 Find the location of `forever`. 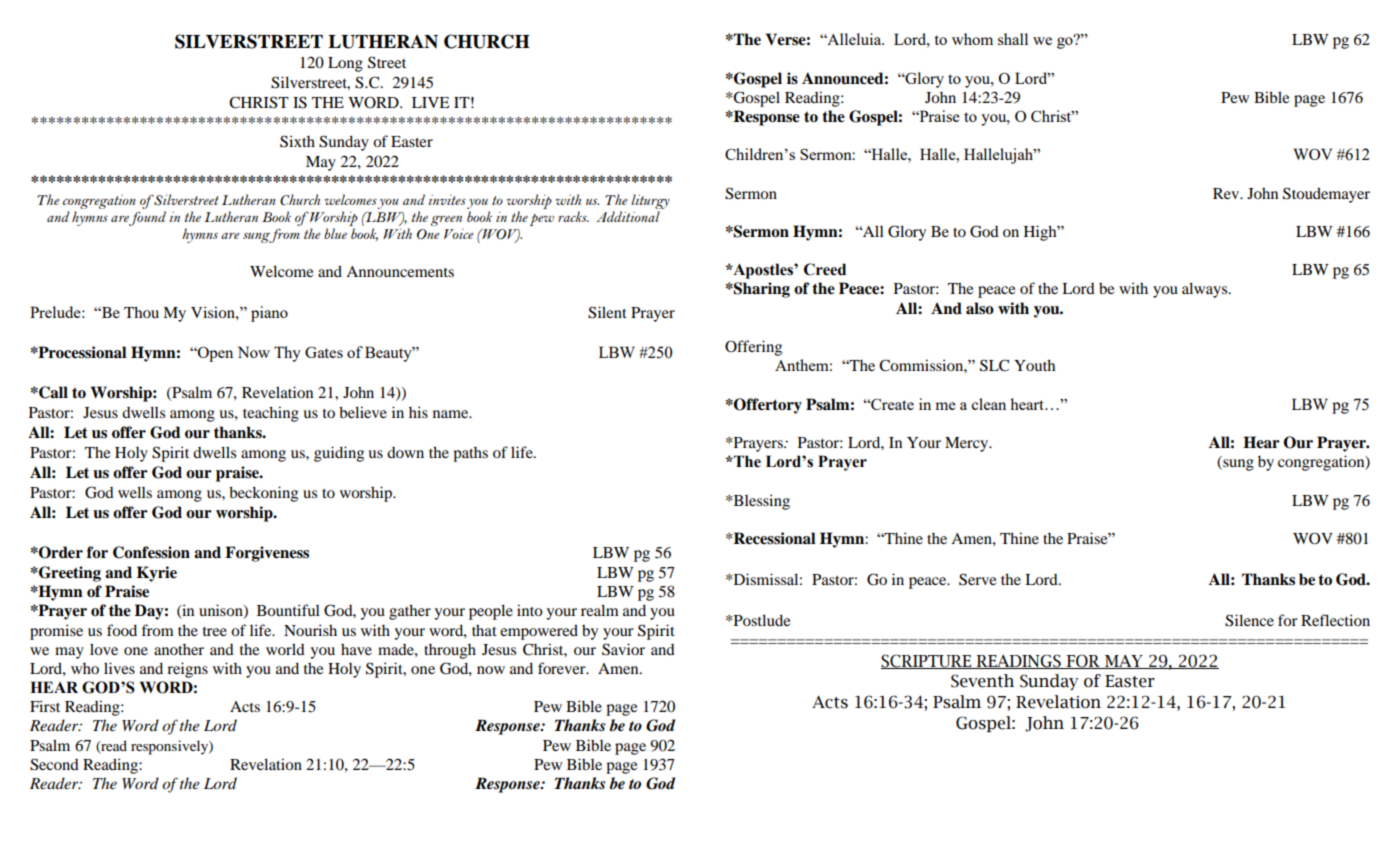

forever is located at coordinates (563, 668).
